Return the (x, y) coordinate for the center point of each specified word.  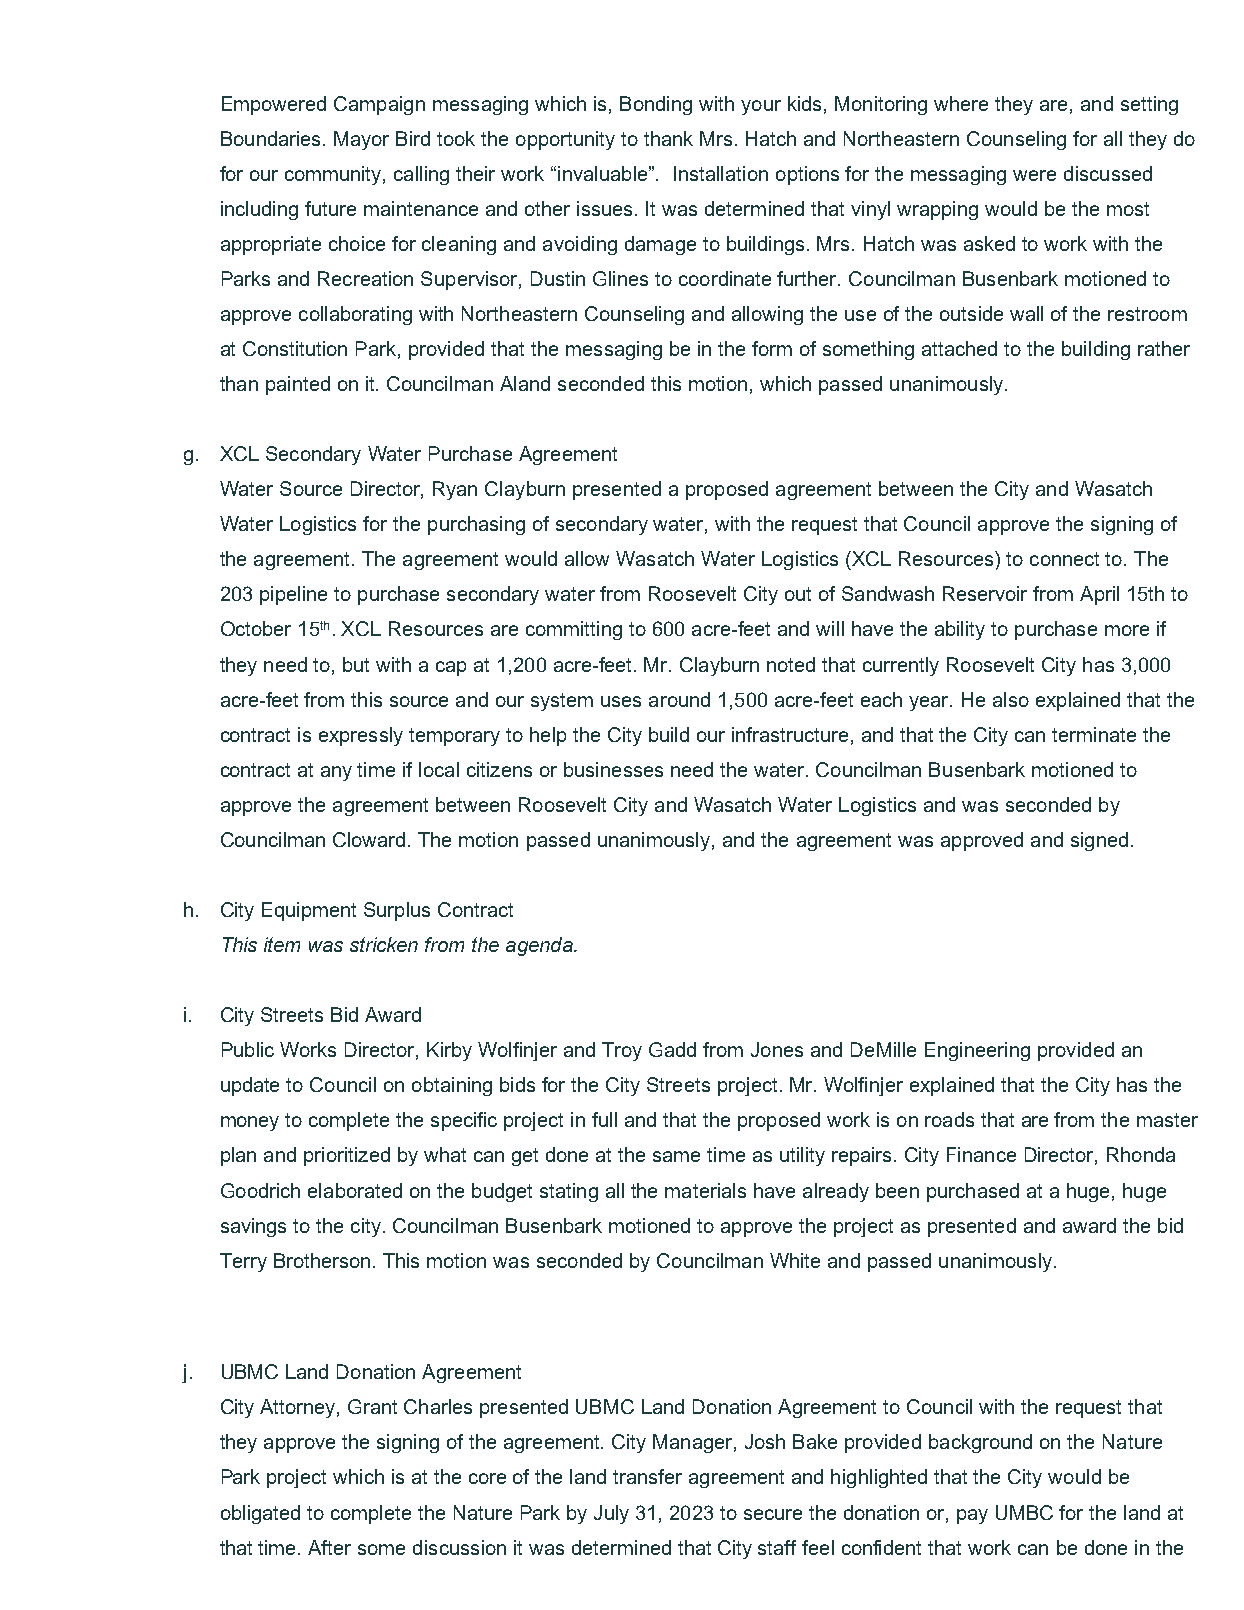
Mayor (361, 140)
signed (1099, 841)
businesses (613, 769)
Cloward (369, 839)
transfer (647, 1476)
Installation (721, 173)
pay (972, 1516)
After (329, 1547)
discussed (1108, 173)
